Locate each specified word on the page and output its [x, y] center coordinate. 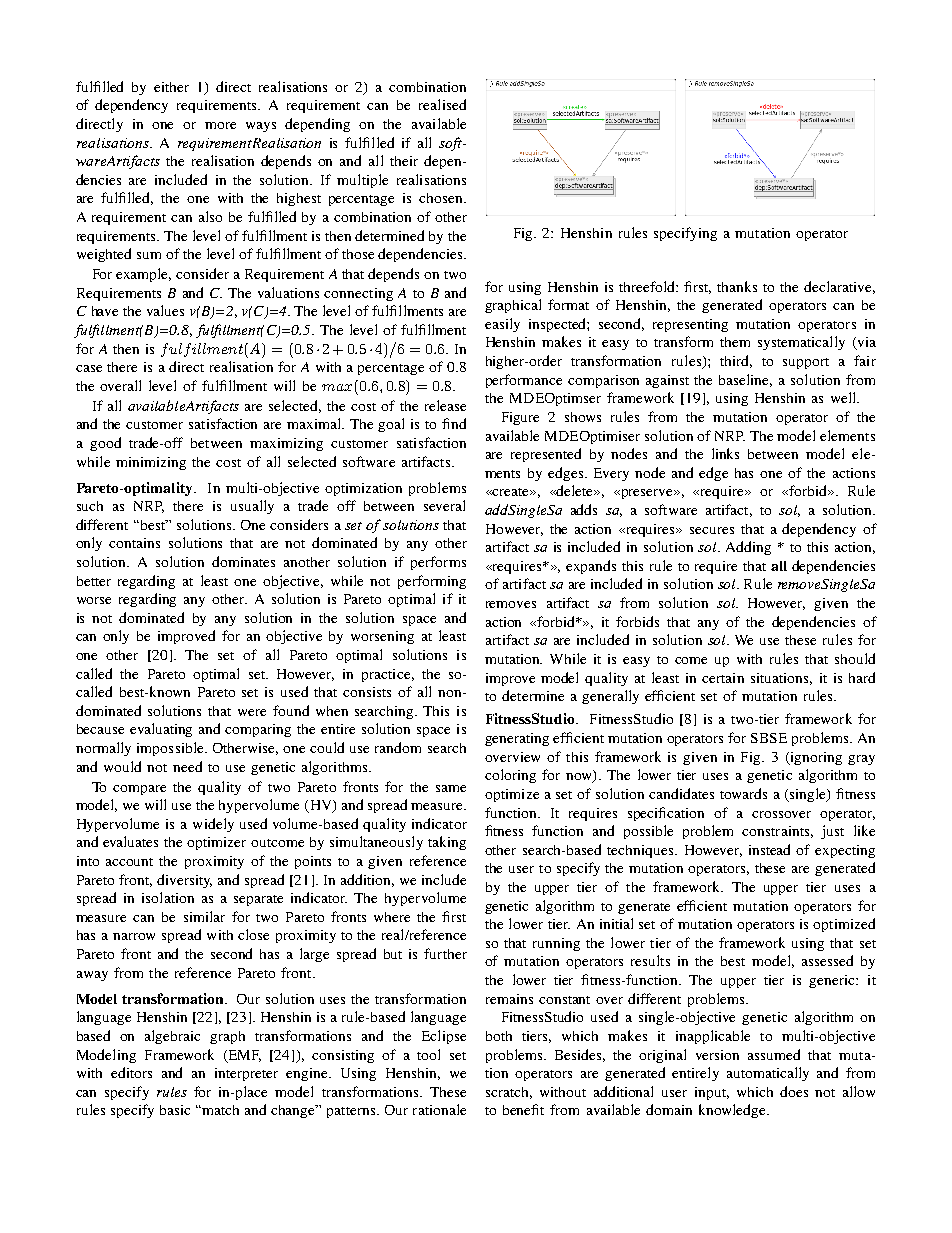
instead [769, 849]
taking [447, 843]
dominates [243, 561]
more [220, 125]
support [806, 363]
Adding [748, 548]
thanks [737, 286]
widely [213, 825]
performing [432, 582]
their [404, 161]
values [165, 310]
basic [175, 1110]
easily [502, 325]
